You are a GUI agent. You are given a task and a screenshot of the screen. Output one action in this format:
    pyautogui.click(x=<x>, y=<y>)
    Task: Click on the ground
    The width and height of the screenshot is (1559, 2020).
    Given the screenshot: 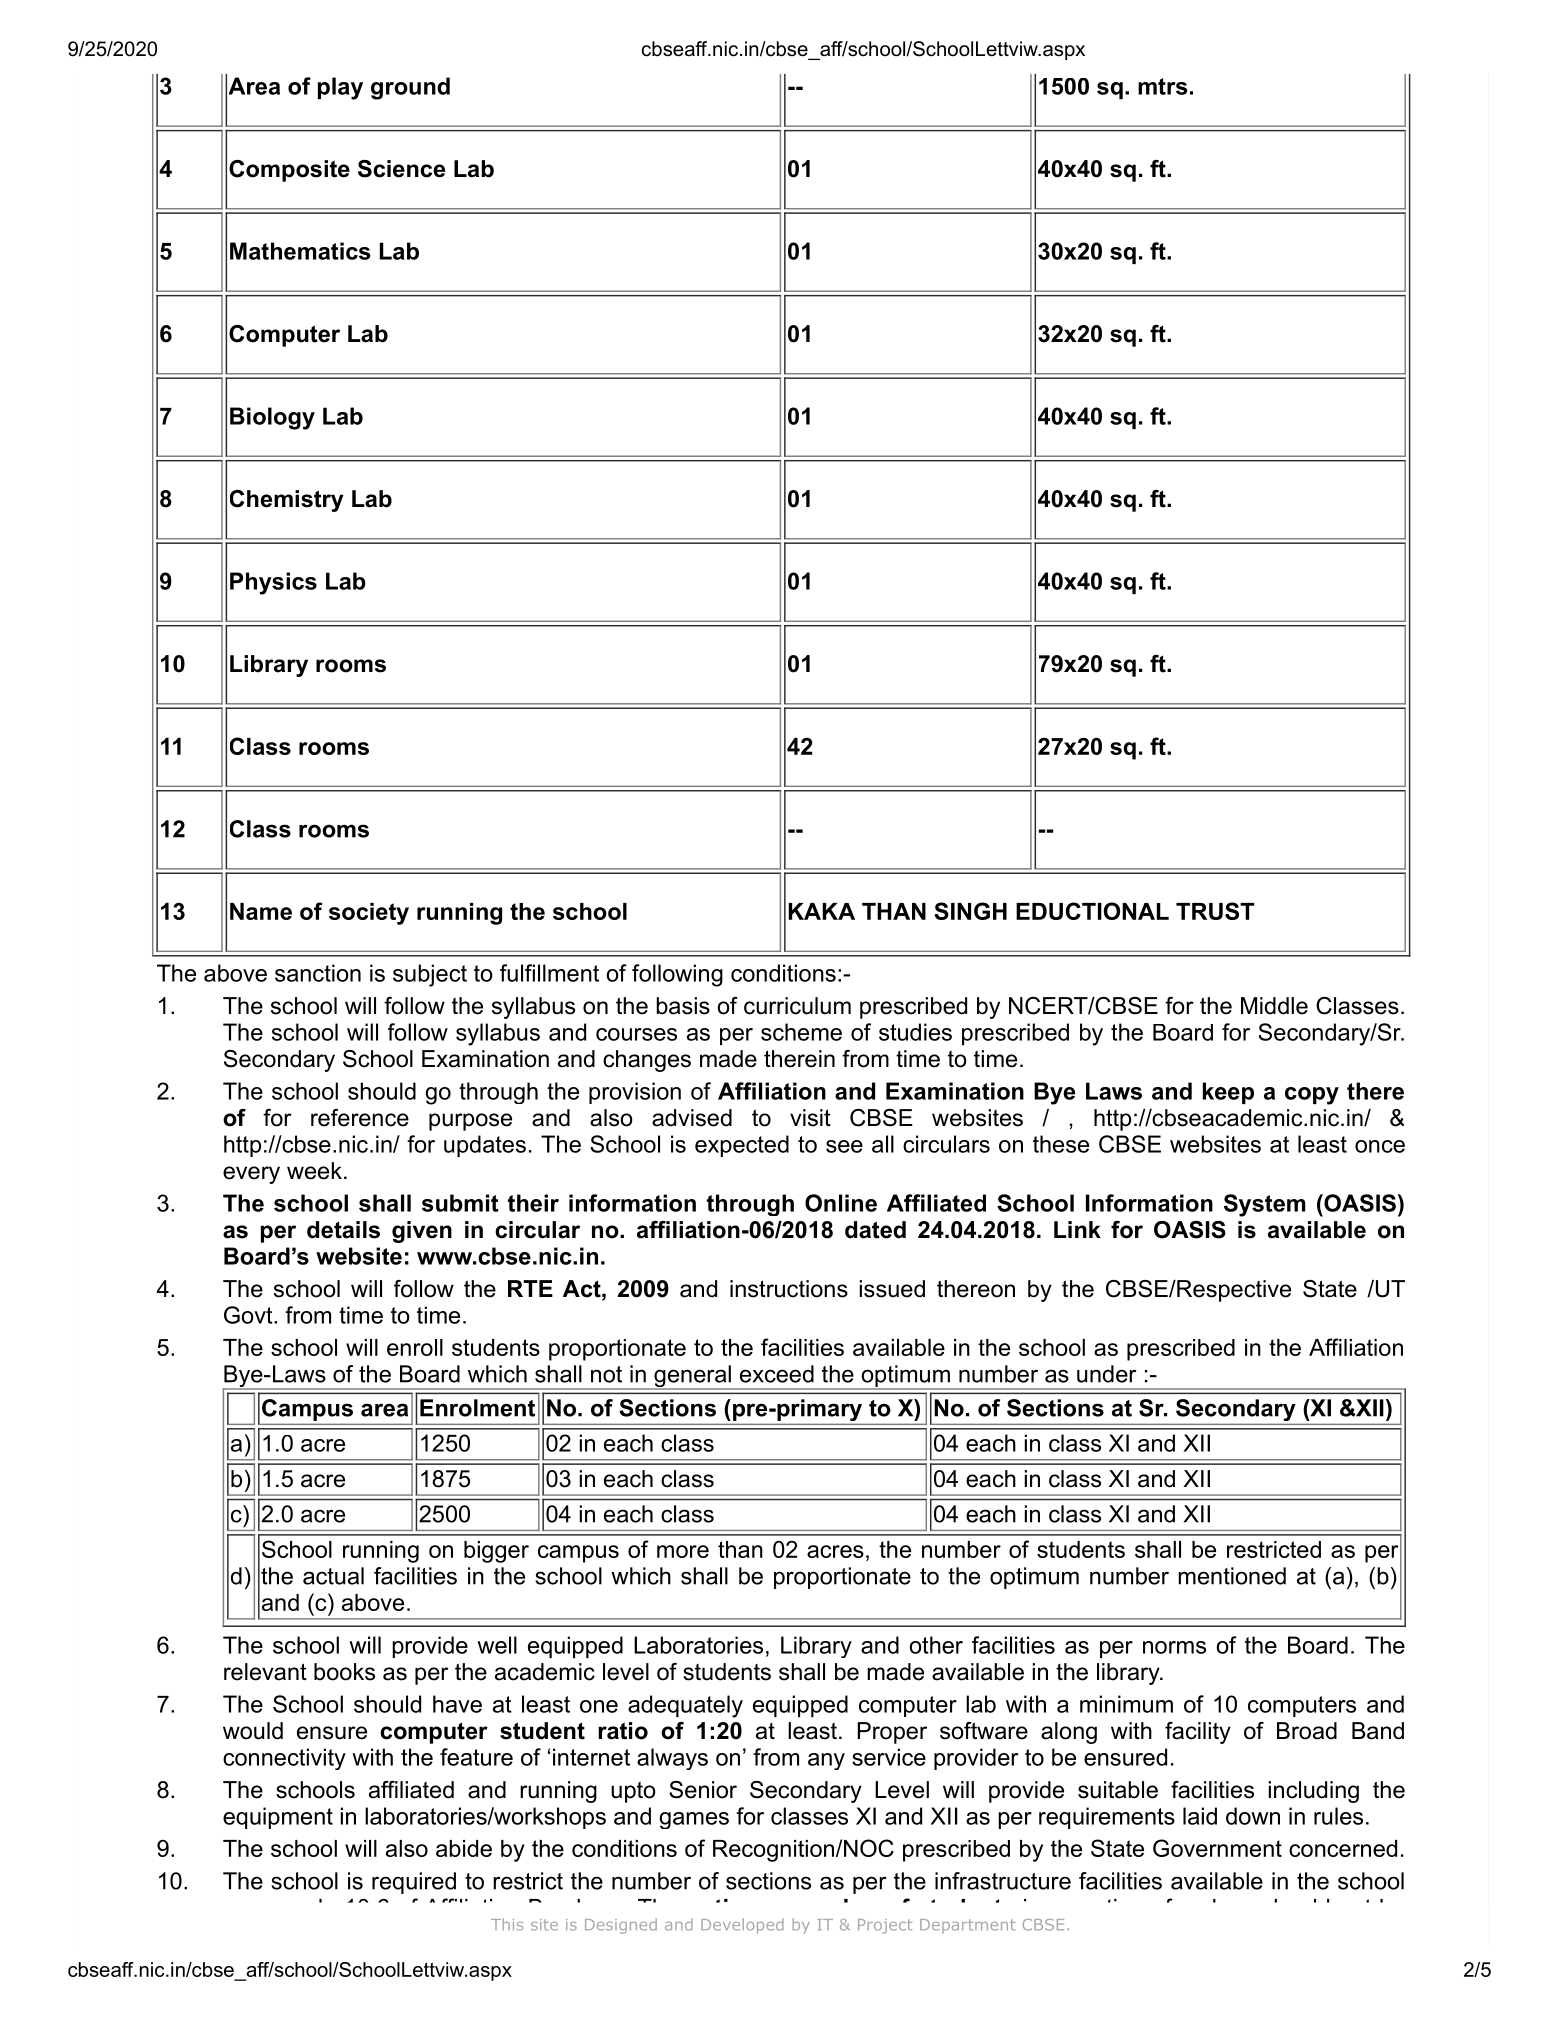 What is the action you would take?
    pyautogui.click(x=410, y=88)
